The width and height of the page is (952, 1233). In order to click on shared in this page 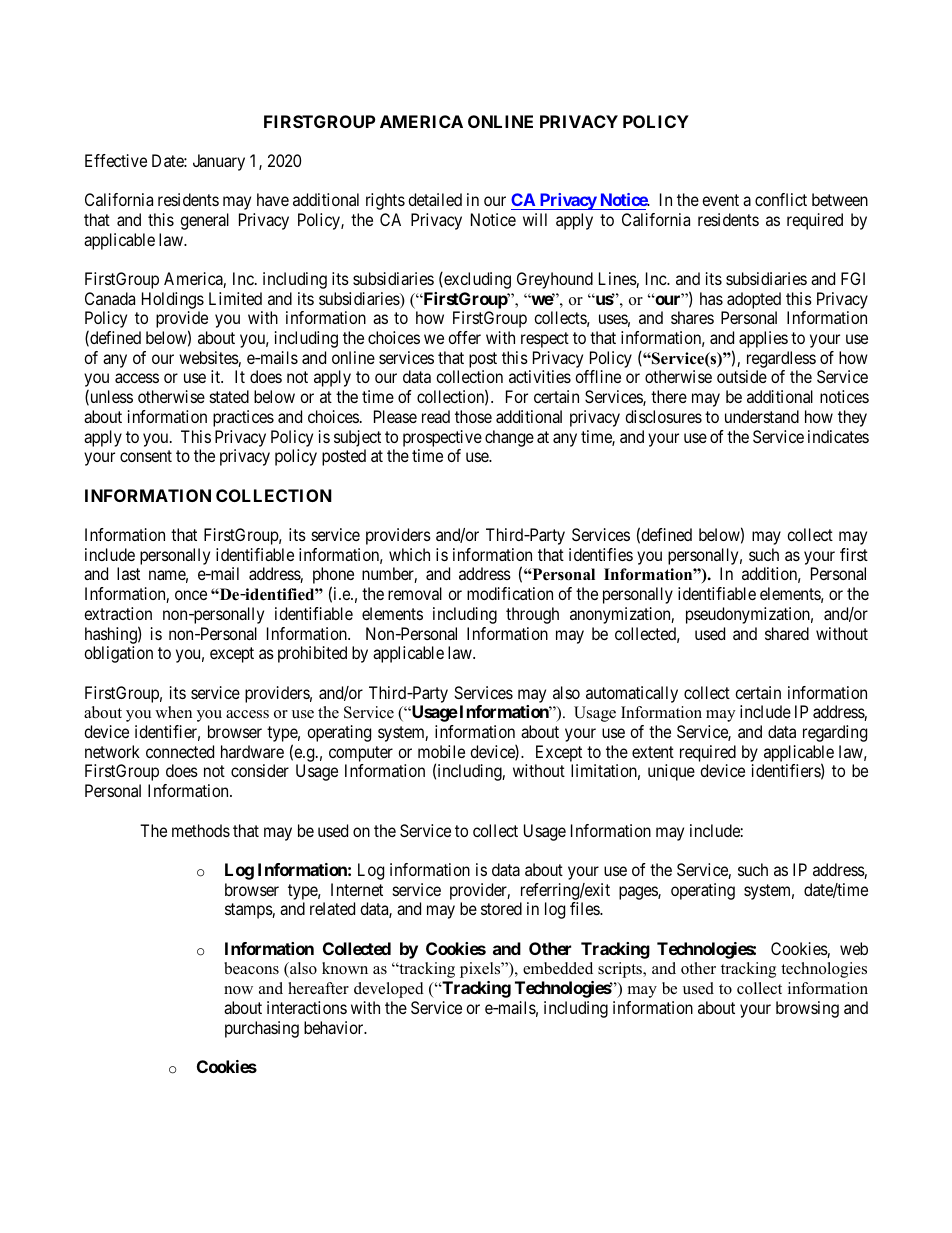, I will do `click(787, 633)`.
